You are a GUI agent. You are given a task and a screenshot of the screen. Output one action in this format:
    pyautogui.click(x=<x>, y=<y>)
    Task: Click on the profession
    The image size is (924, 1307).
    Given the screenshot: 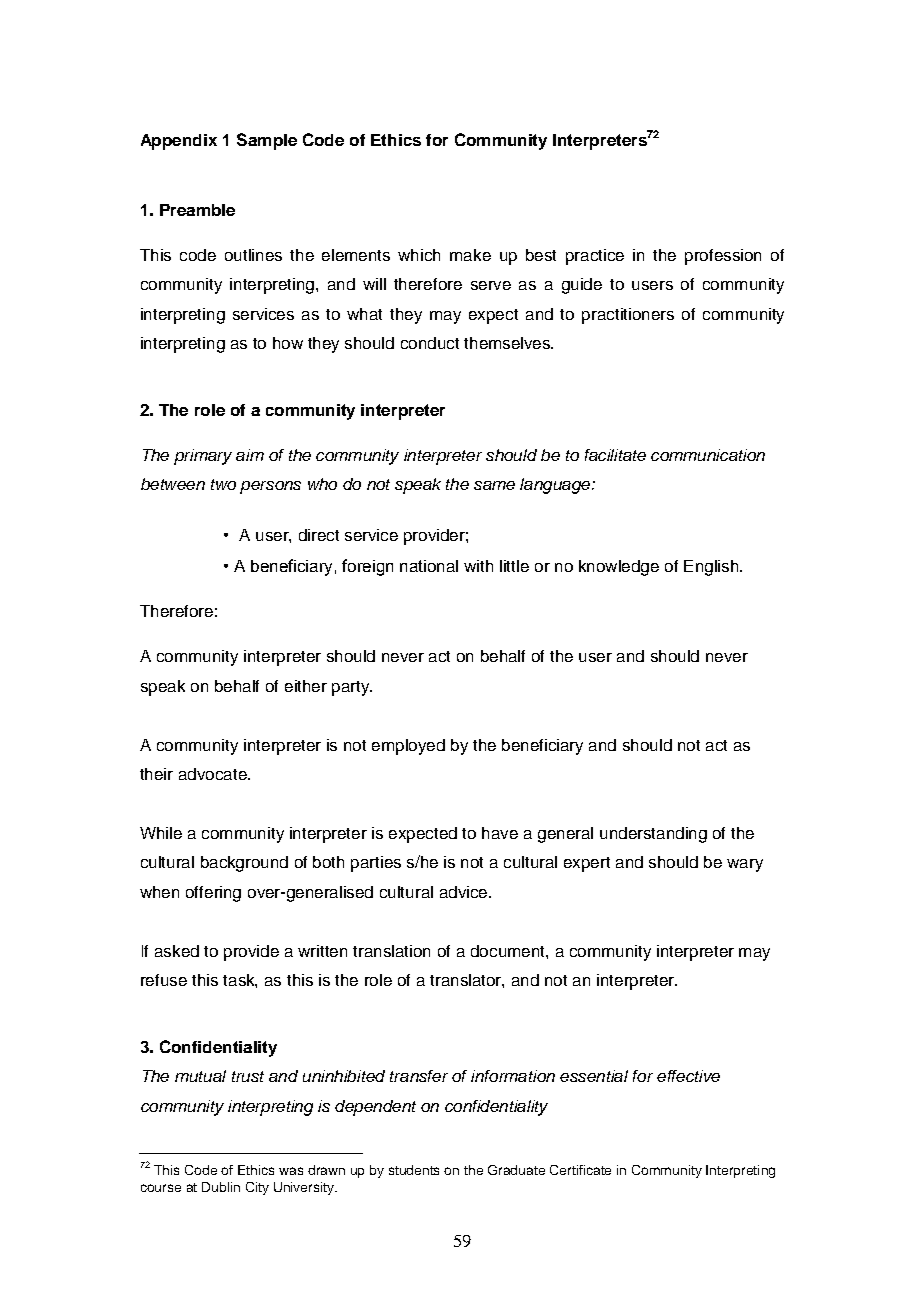 What is the action you would take?
    pyautogui.click(x=723, y=257)
